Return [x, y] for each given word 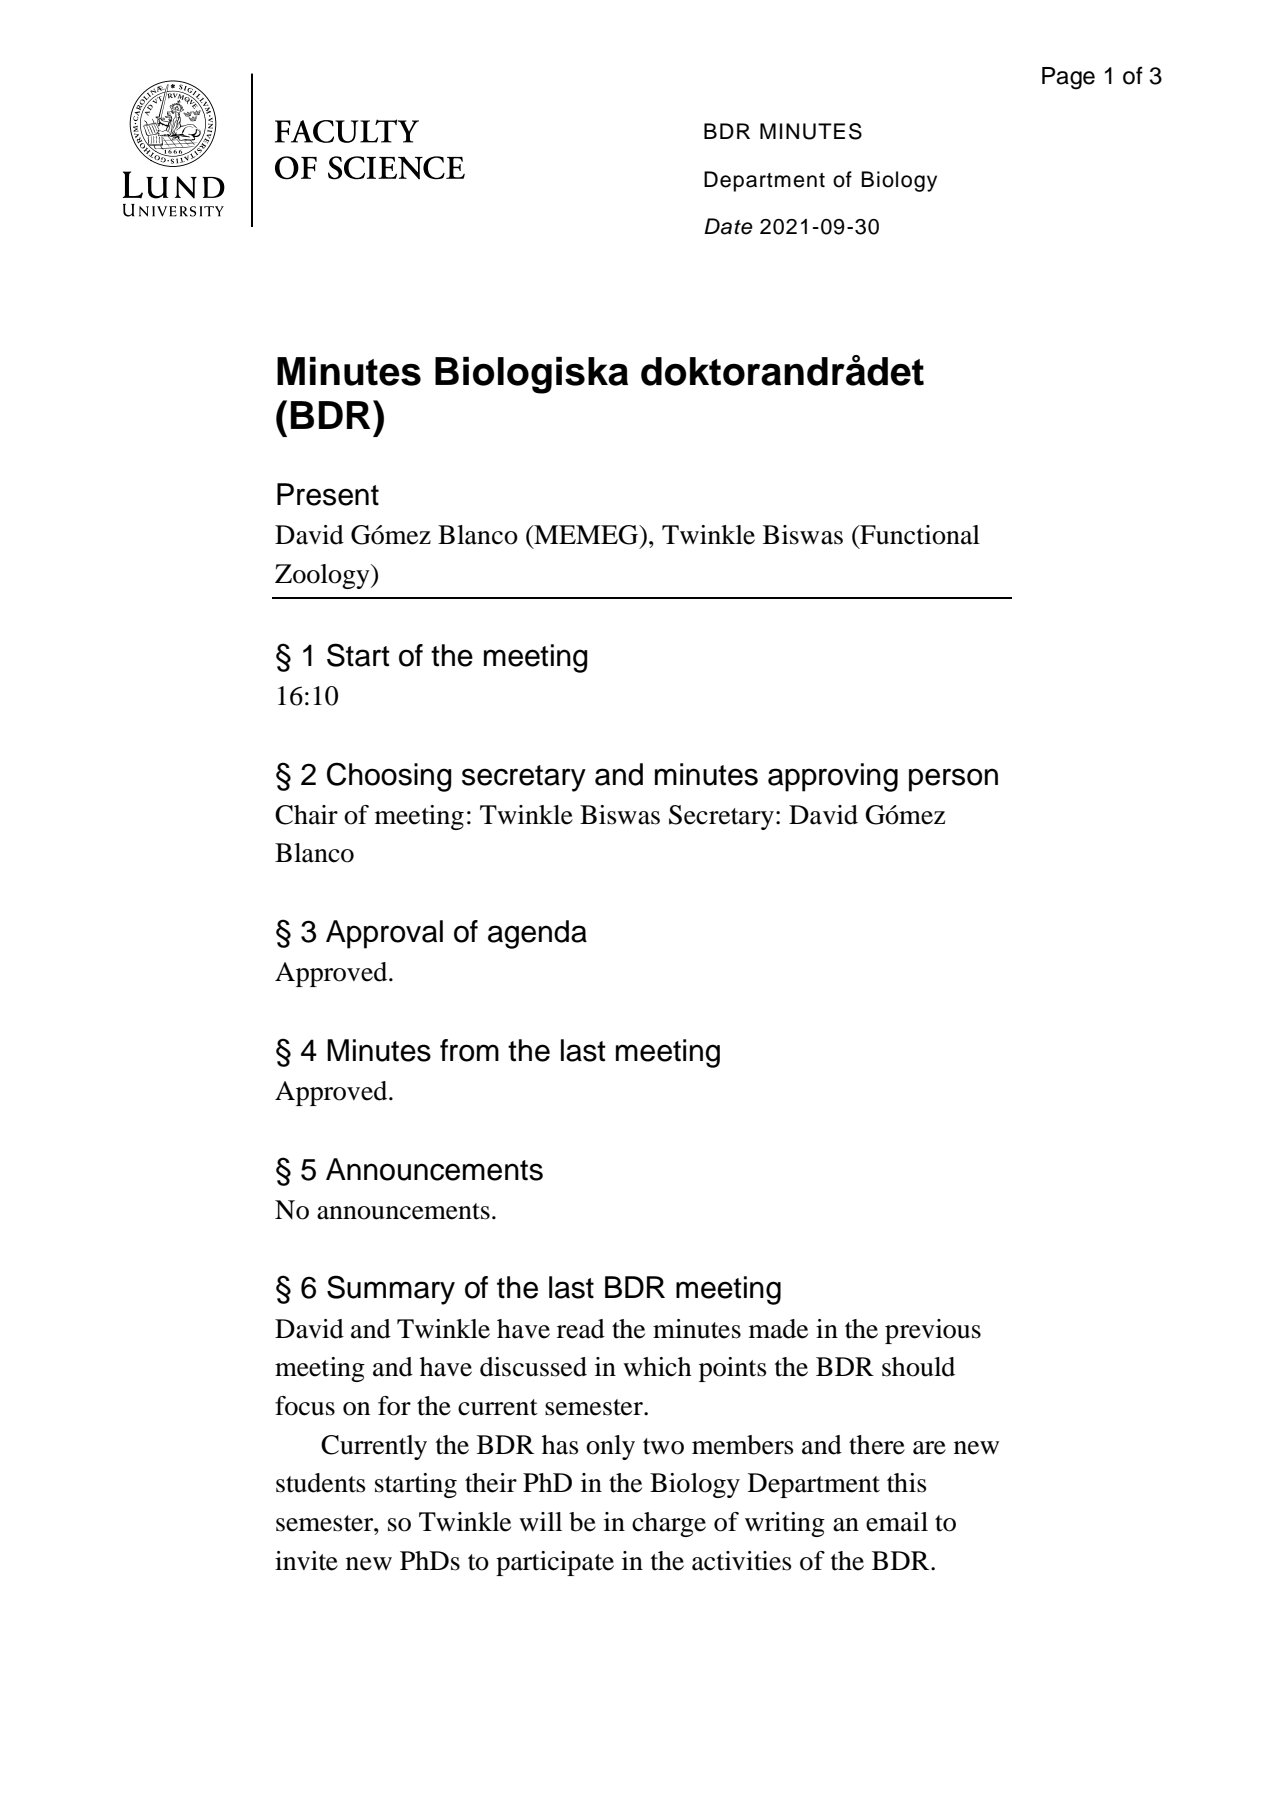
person [953, 780]
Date [728, 226]
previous [933, 1331]
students [321, 1483]
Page [1068, 78]
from [469, 1050]
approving [833, 777]
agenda [537, 934]
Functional [919, 535]
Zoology [323, 576]
